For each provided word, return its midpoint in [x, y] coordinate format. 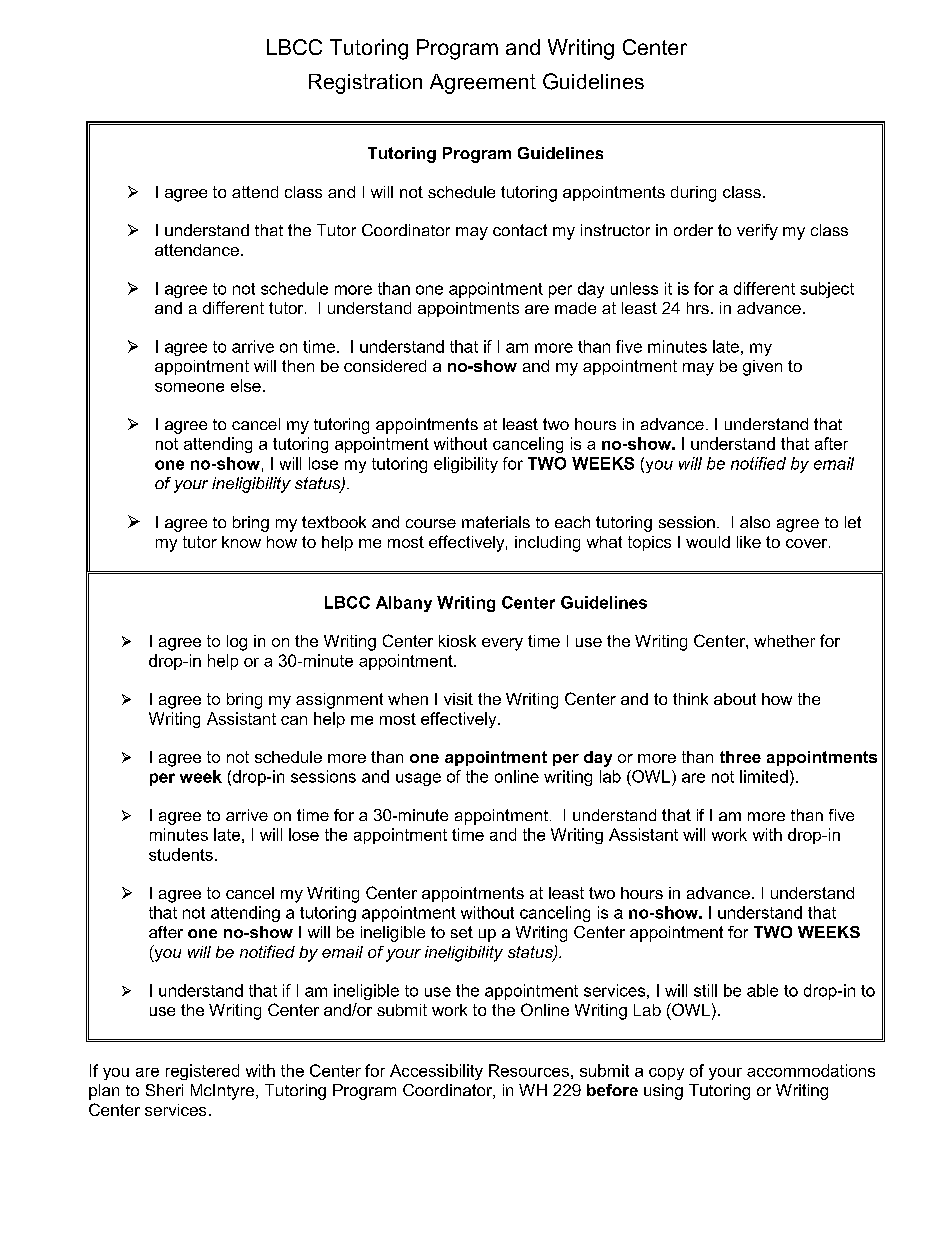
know [241, 542]
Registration [365, 84]
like [749, 542]
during [693, 194]
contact [520, 230]
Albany [404, 604]
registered [202, 1072]
